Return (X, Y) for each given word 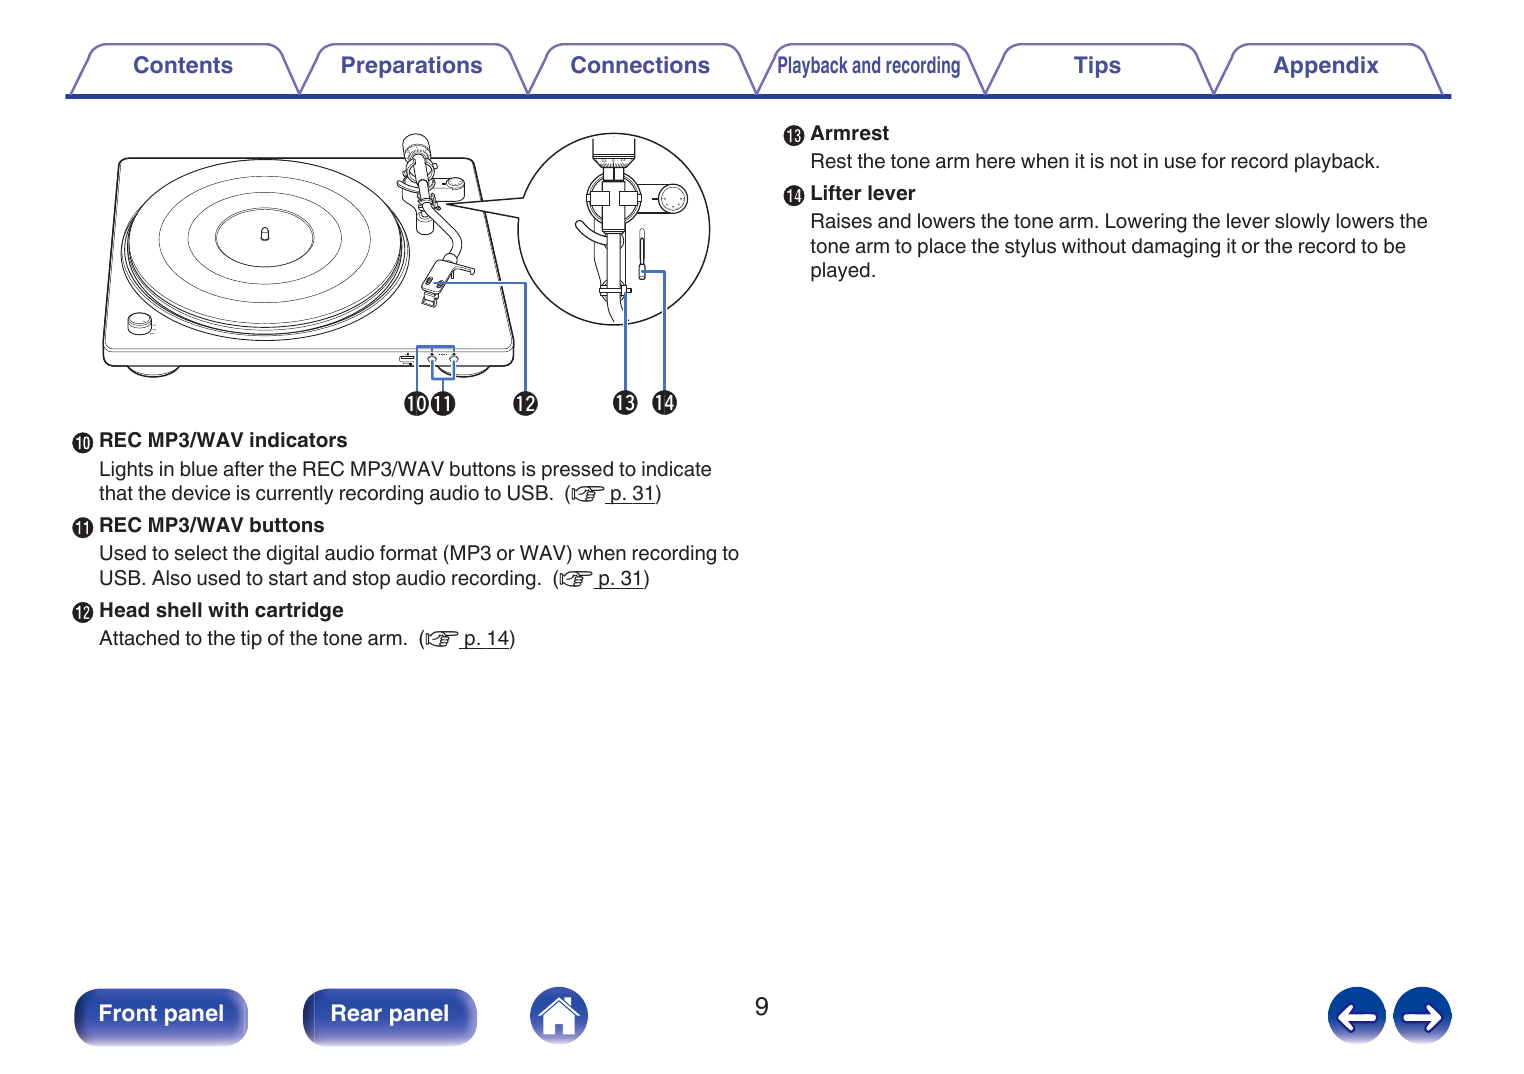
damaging (1176, 248)
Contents (183, 65)
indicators (298, 440)
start (288, 578)
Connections (640, 65)
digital (292, 555)
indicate (676, 469)
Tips (1097, 67)
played (840, 272)
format (408, 553)
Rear (357, 1012)
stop (371, 580)
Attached (139, 638)
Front (128, 1012)
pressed (577, 471)
